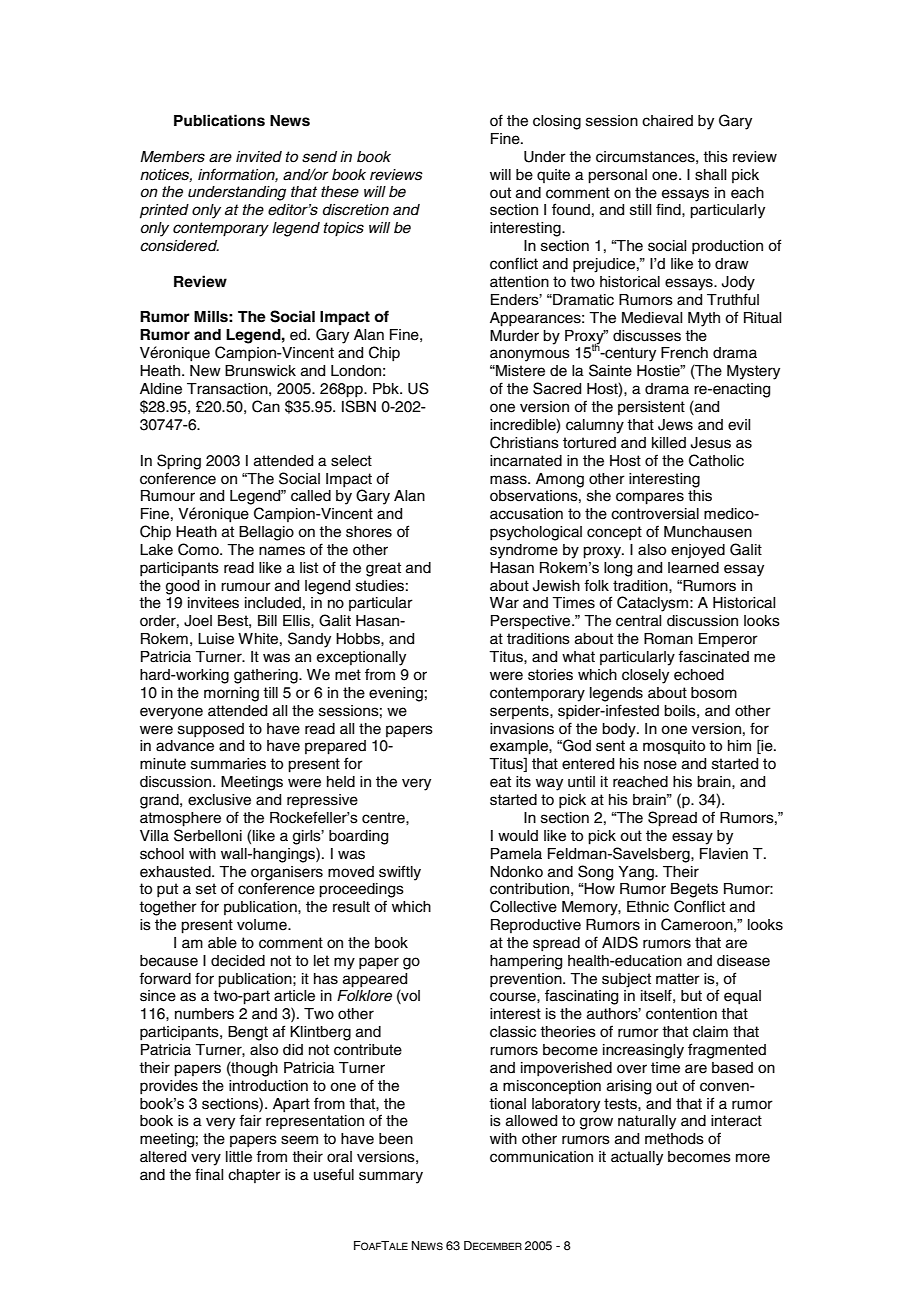 Image resolution: width=924 pixels, height=1308 pixels. Describe the element at coordinates (553, 176) in the screenshot. I see `quite` at that location.
